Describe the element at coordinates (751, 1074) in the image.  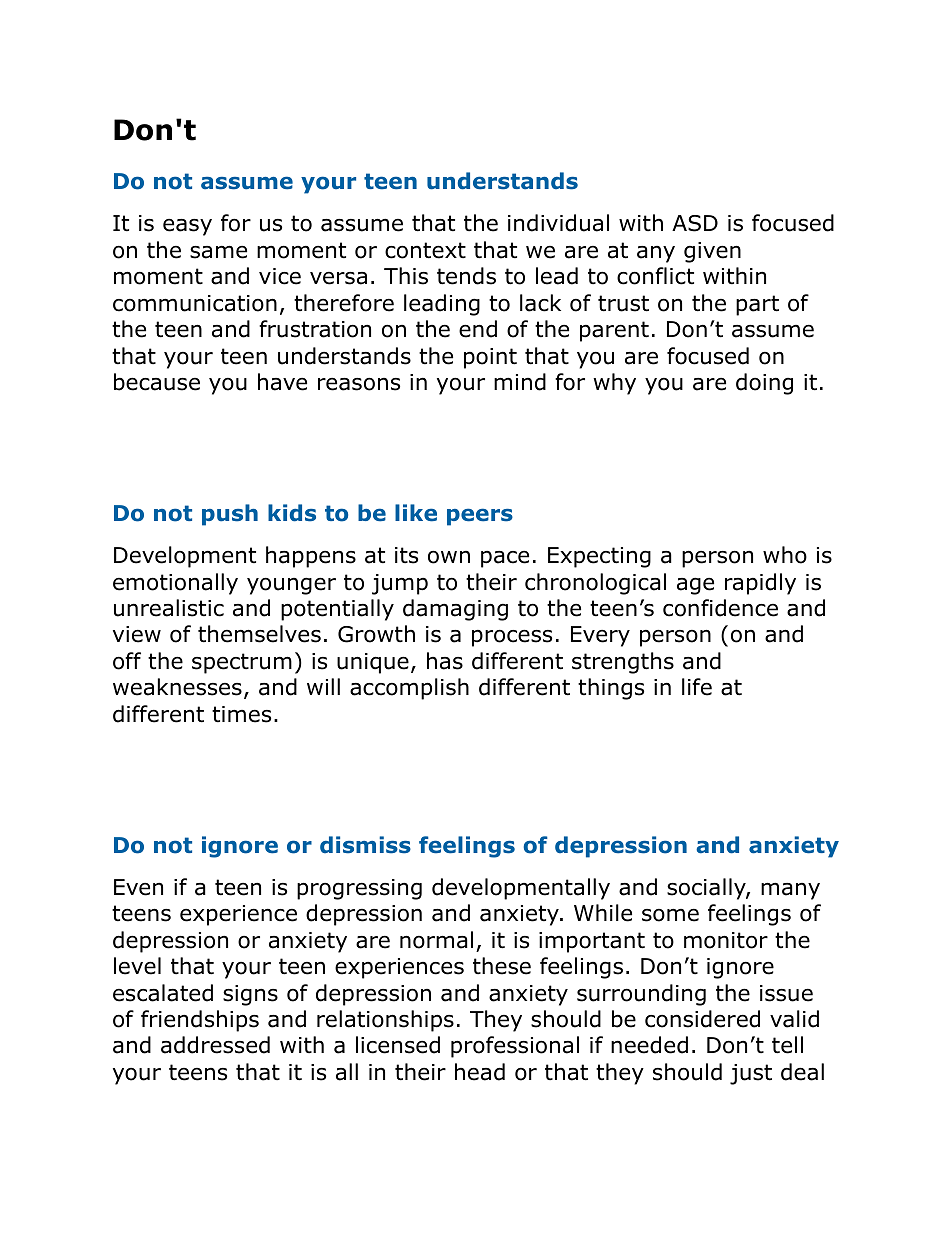
I see `just` at that location.
